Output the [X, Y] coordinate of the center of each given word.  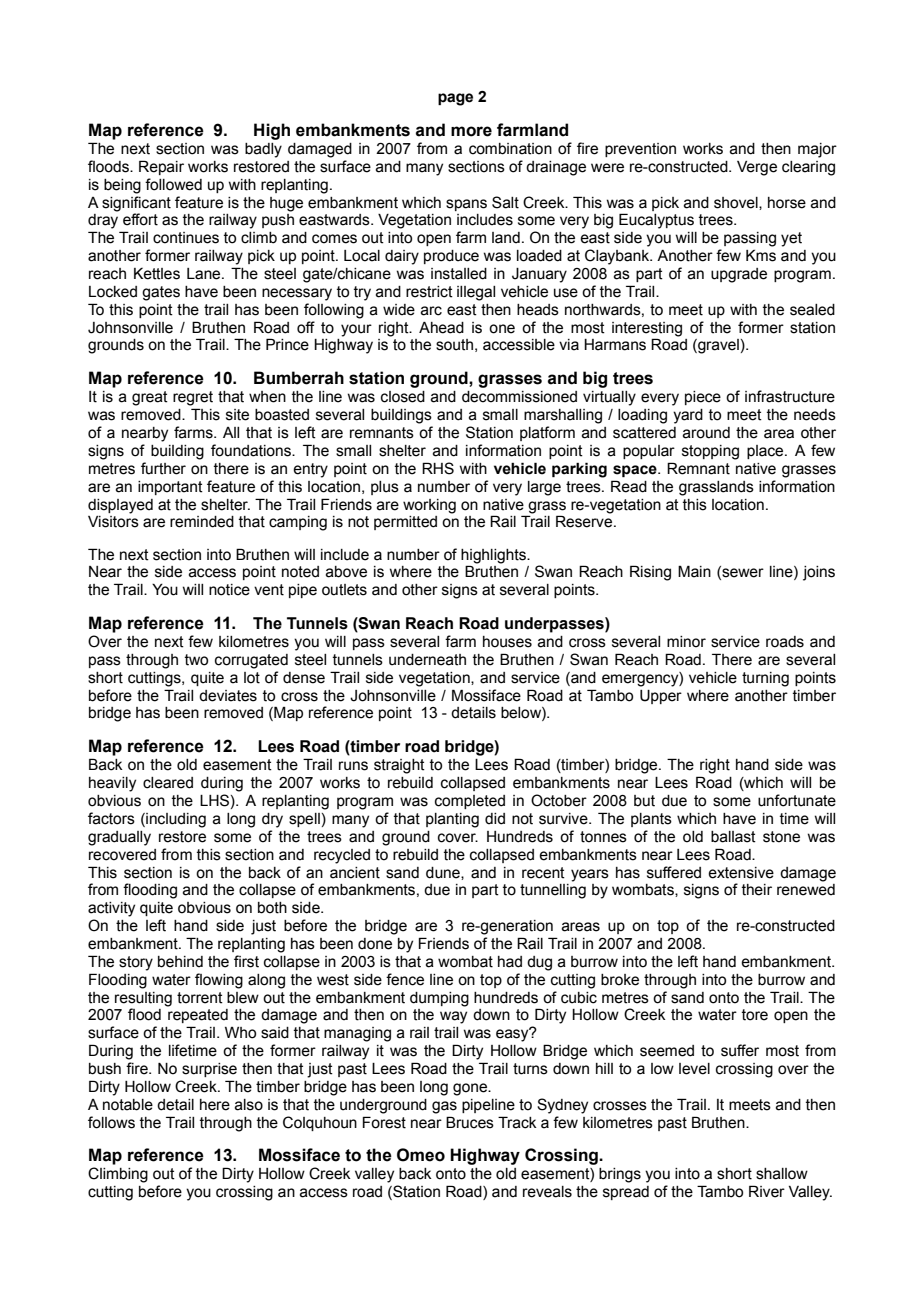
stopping [710, 452]
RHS [438, 468]
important [170, 488]
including [175, 820]
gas [444, 1107]
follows [111, 1122]
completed [470, 802]
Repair [161, 167]
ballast [733, 837]
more [471, 131]
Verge [757, 168]
